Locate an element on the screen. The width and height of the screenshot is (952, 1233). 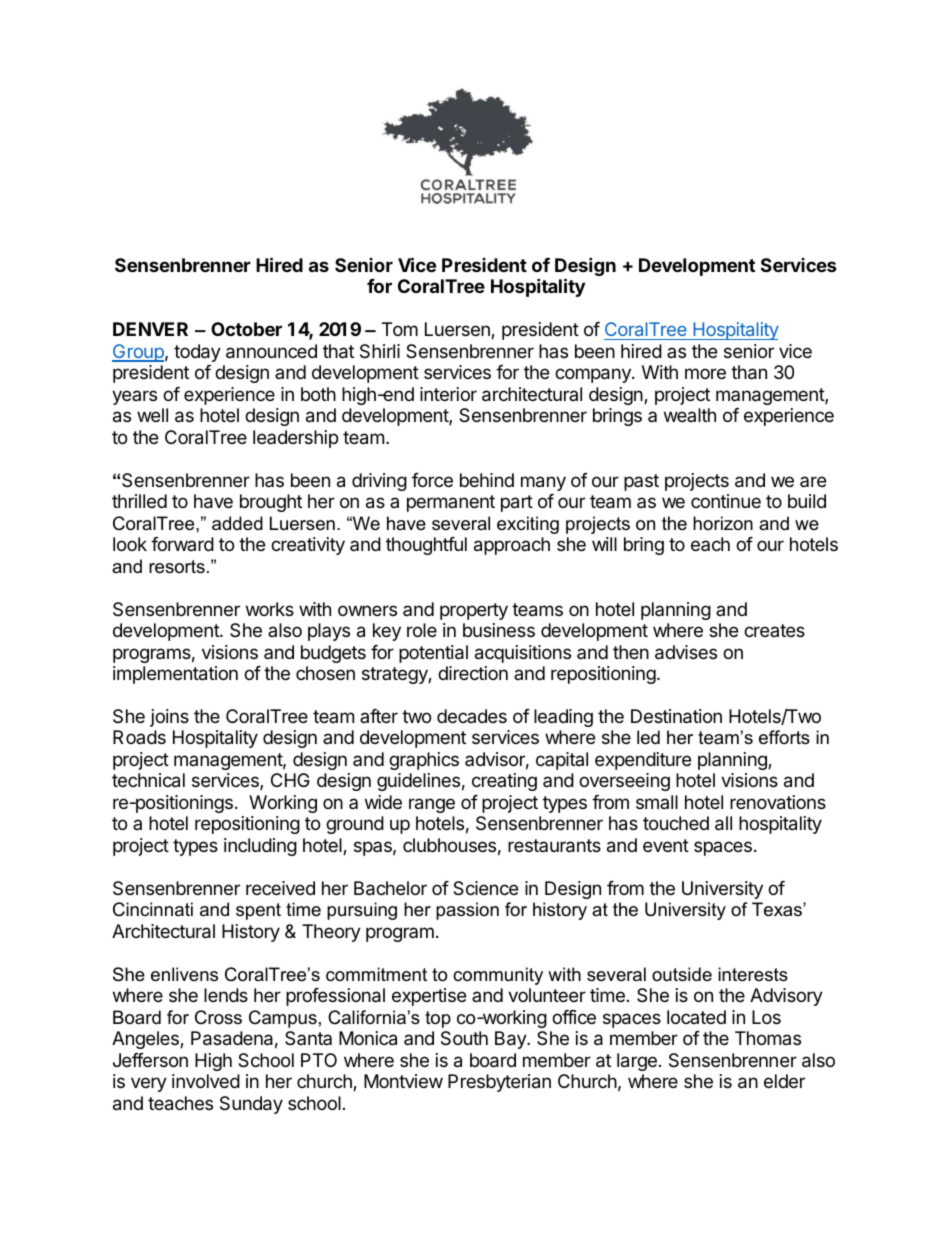
decades is located at coordinates (472, 716).
